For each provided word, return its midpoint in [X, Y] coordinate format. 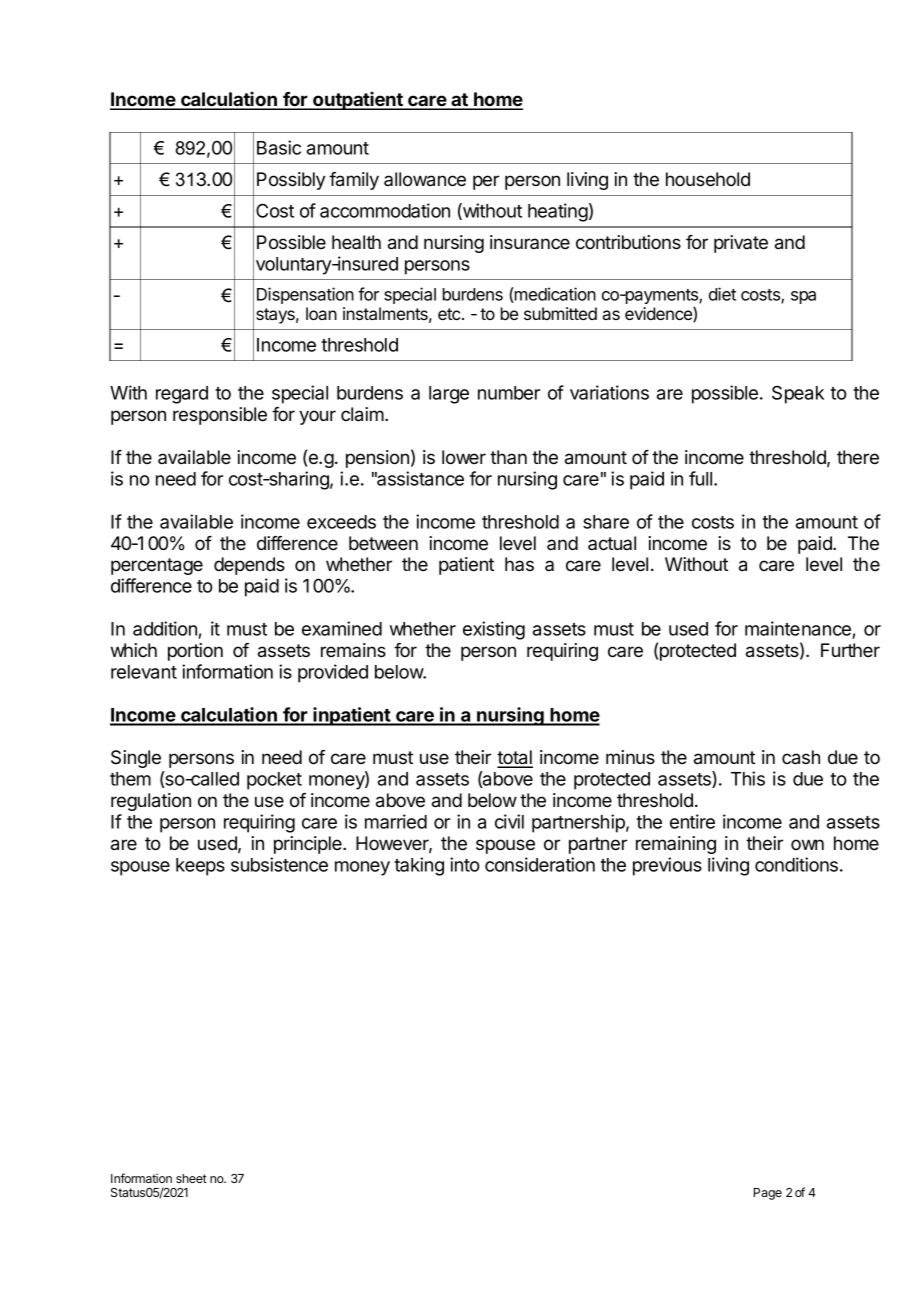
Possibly [291, 181]
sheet [191, 1178]
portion [195, 652]
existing [494, 630]
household [708, 179]
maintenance [799, 630]
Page [768, 1194]
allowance [425, 179]
